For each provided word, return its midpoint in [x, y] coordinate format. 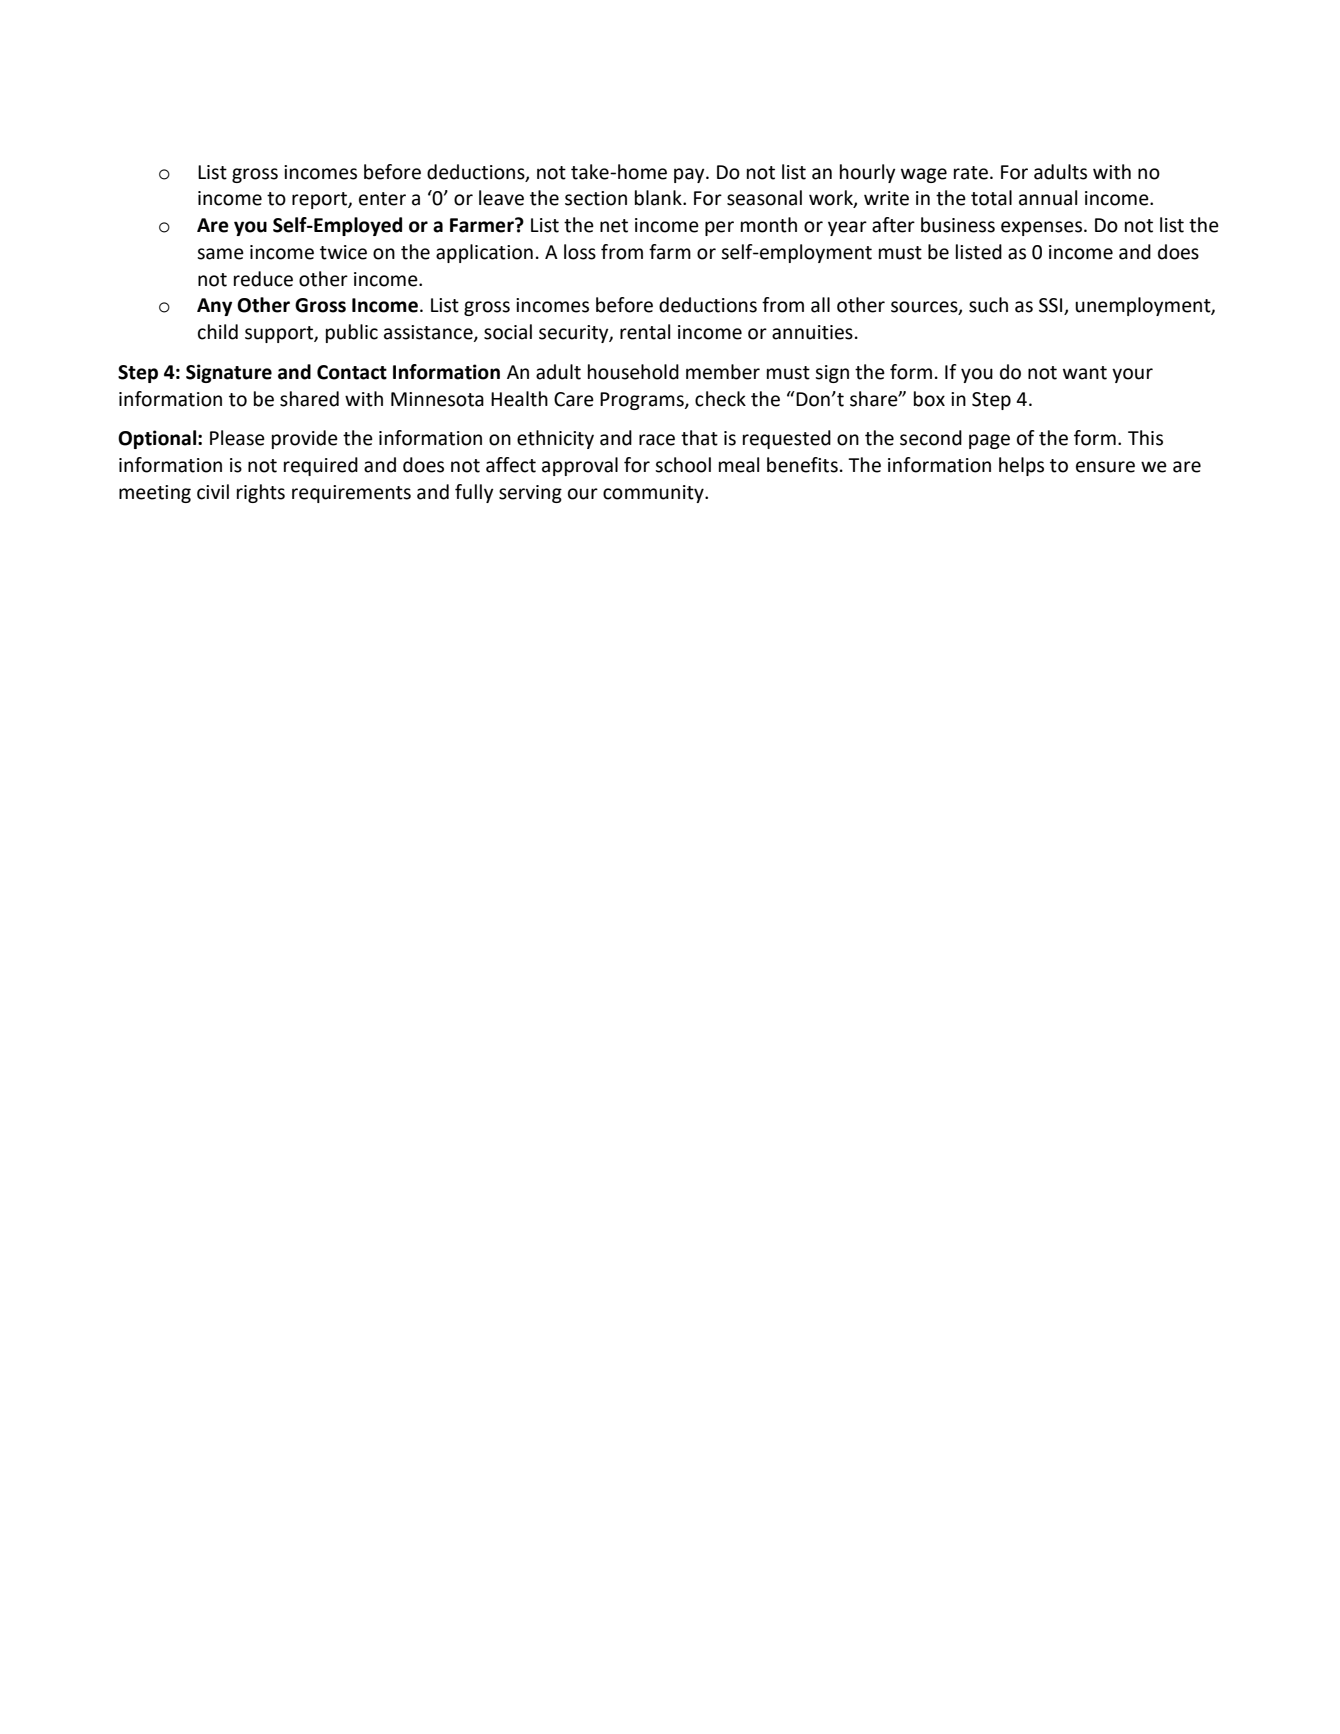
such [988, 305]
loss [580, 252]
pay [690, 175]
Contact [352, 372]
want [1085, 373]
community [654, 494]
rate [971, 173]
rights [261, 493]
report [320, 200]
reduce [263, 279]
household [633, 372]
